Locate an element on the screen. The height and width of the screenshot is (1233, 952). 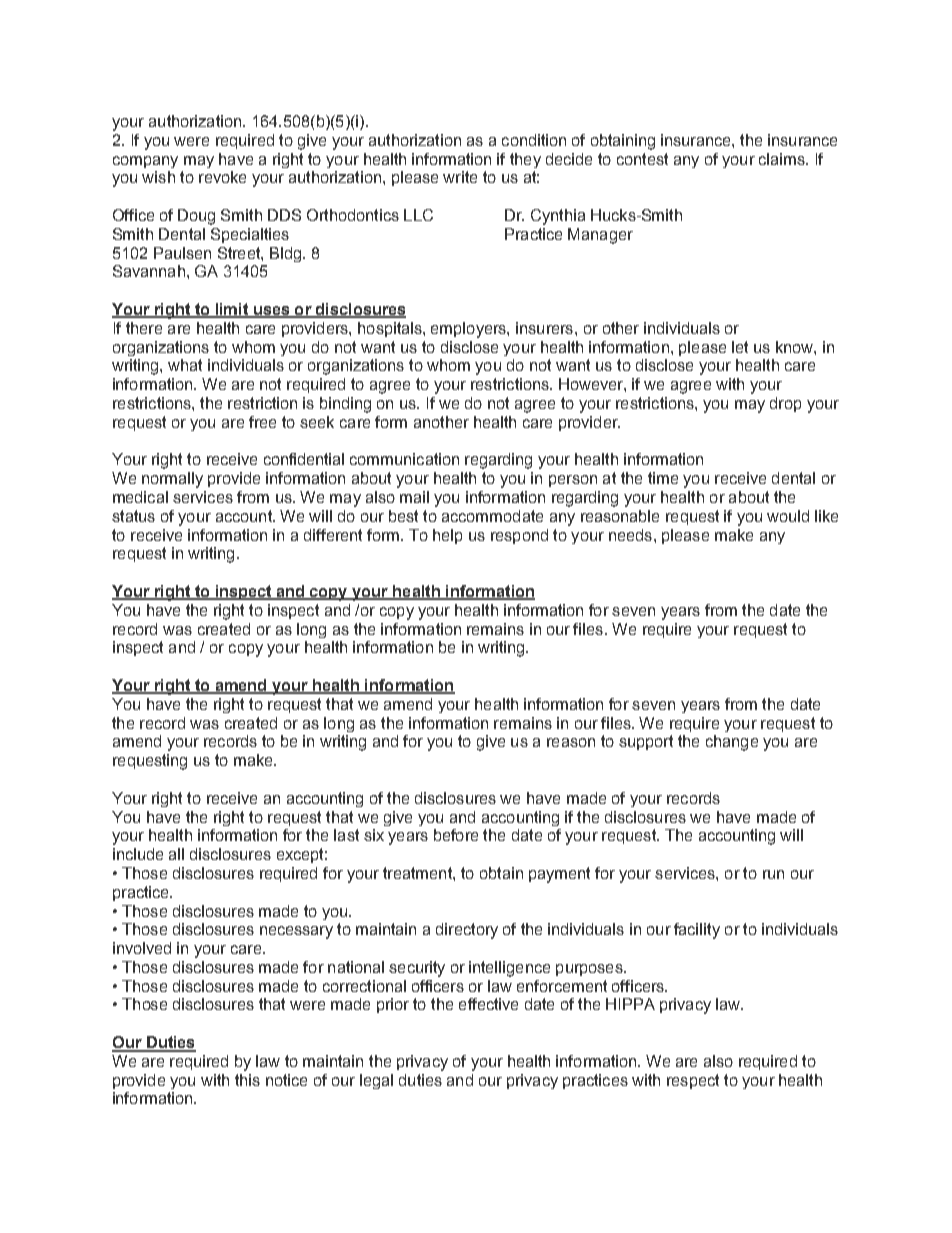
revoke is located at coordinates (222, 177).
